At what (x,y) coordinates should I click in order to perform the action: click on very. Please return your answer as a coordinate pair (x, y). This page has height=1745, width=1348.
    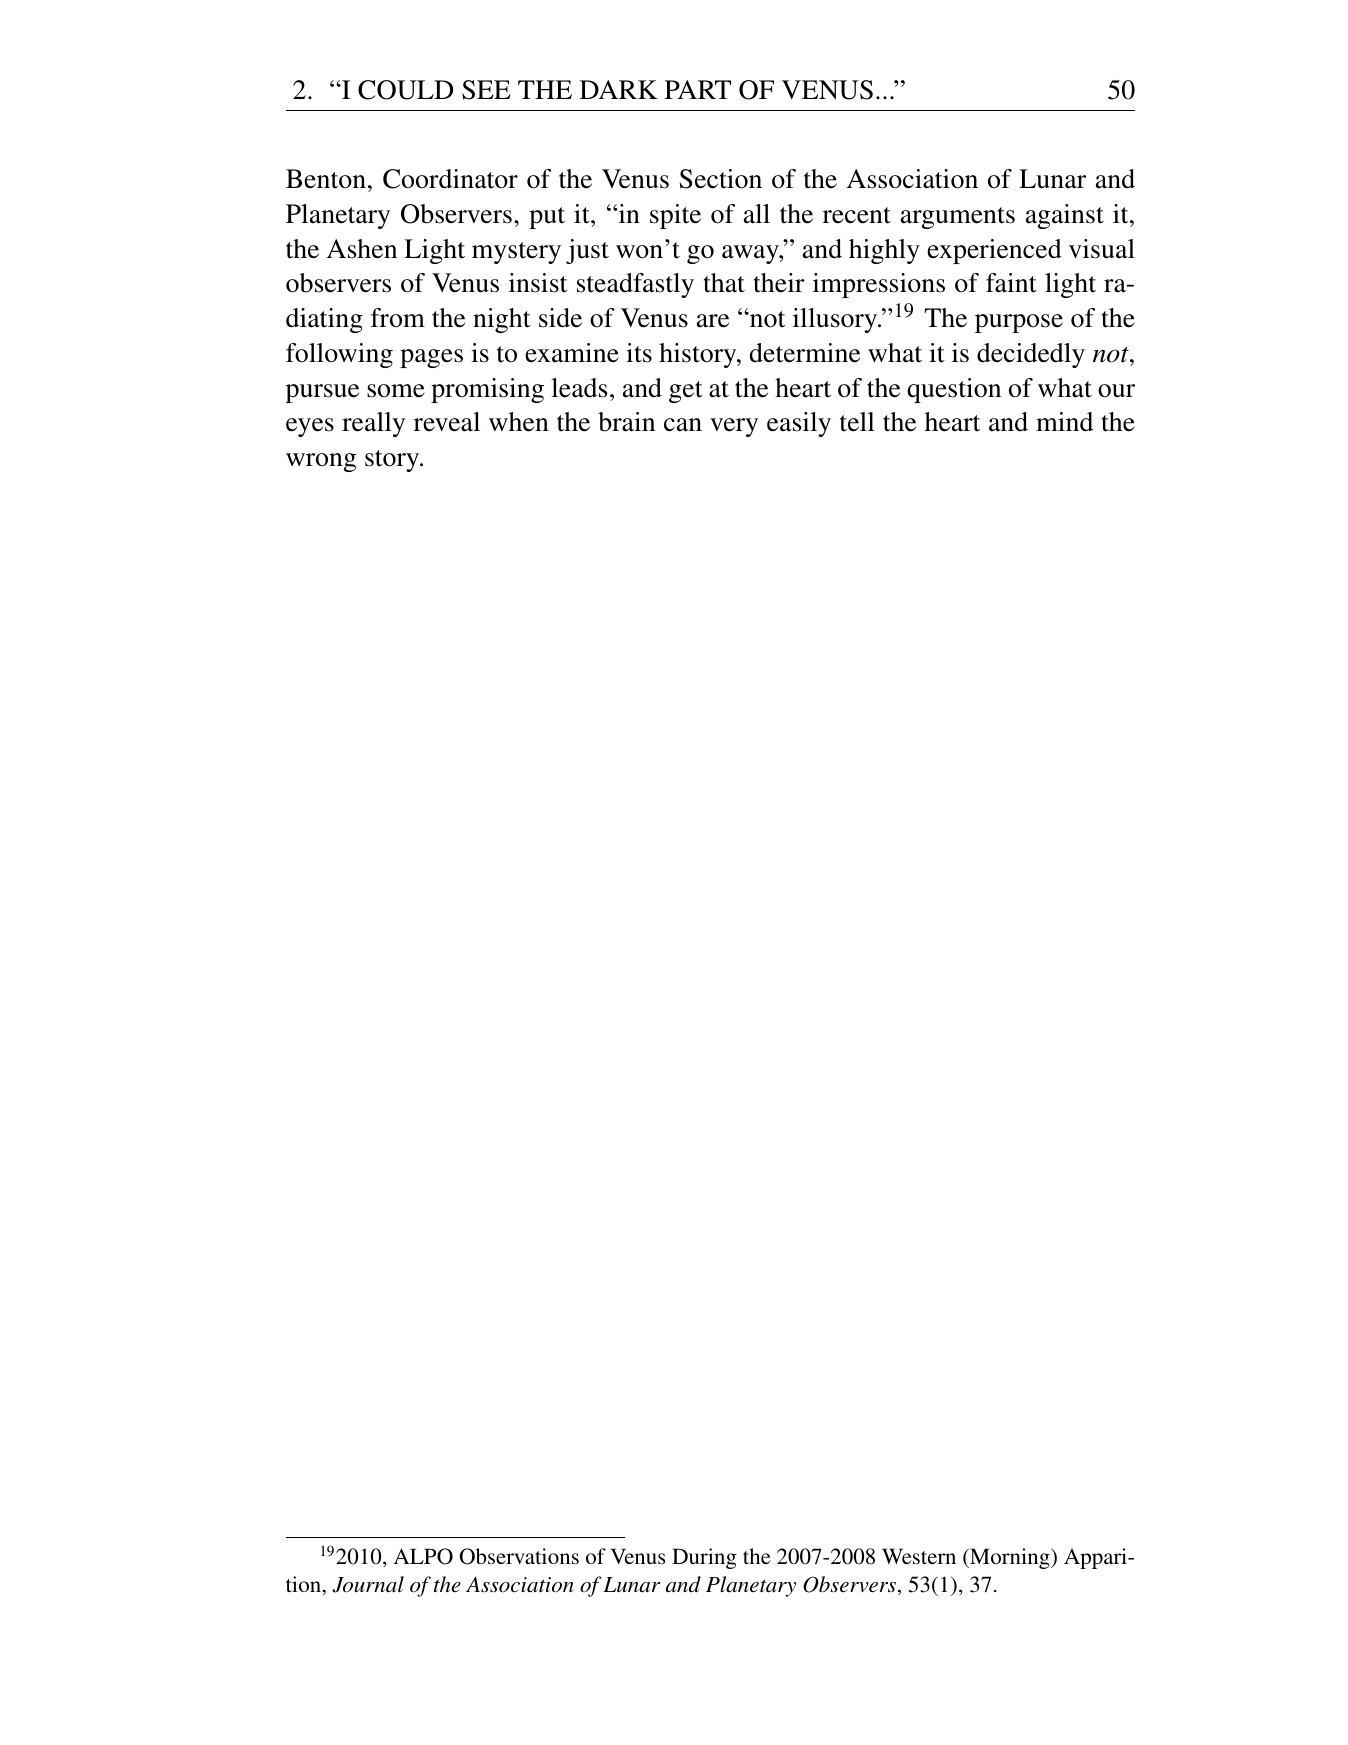
    Looking at the image, I should click on (734, 427).
